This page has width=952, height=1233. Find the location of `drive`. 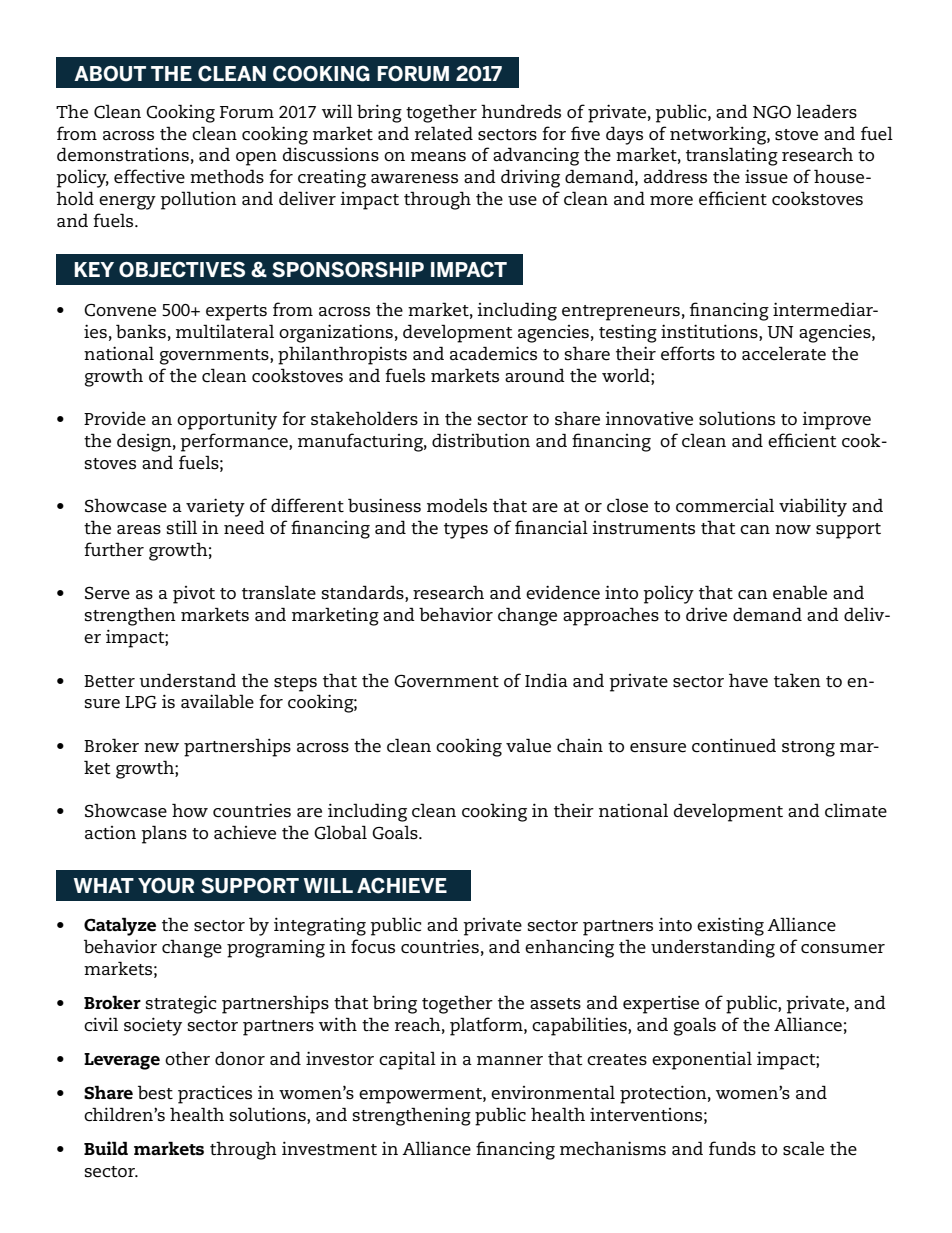

drive is located at coordinates (706, 614).
